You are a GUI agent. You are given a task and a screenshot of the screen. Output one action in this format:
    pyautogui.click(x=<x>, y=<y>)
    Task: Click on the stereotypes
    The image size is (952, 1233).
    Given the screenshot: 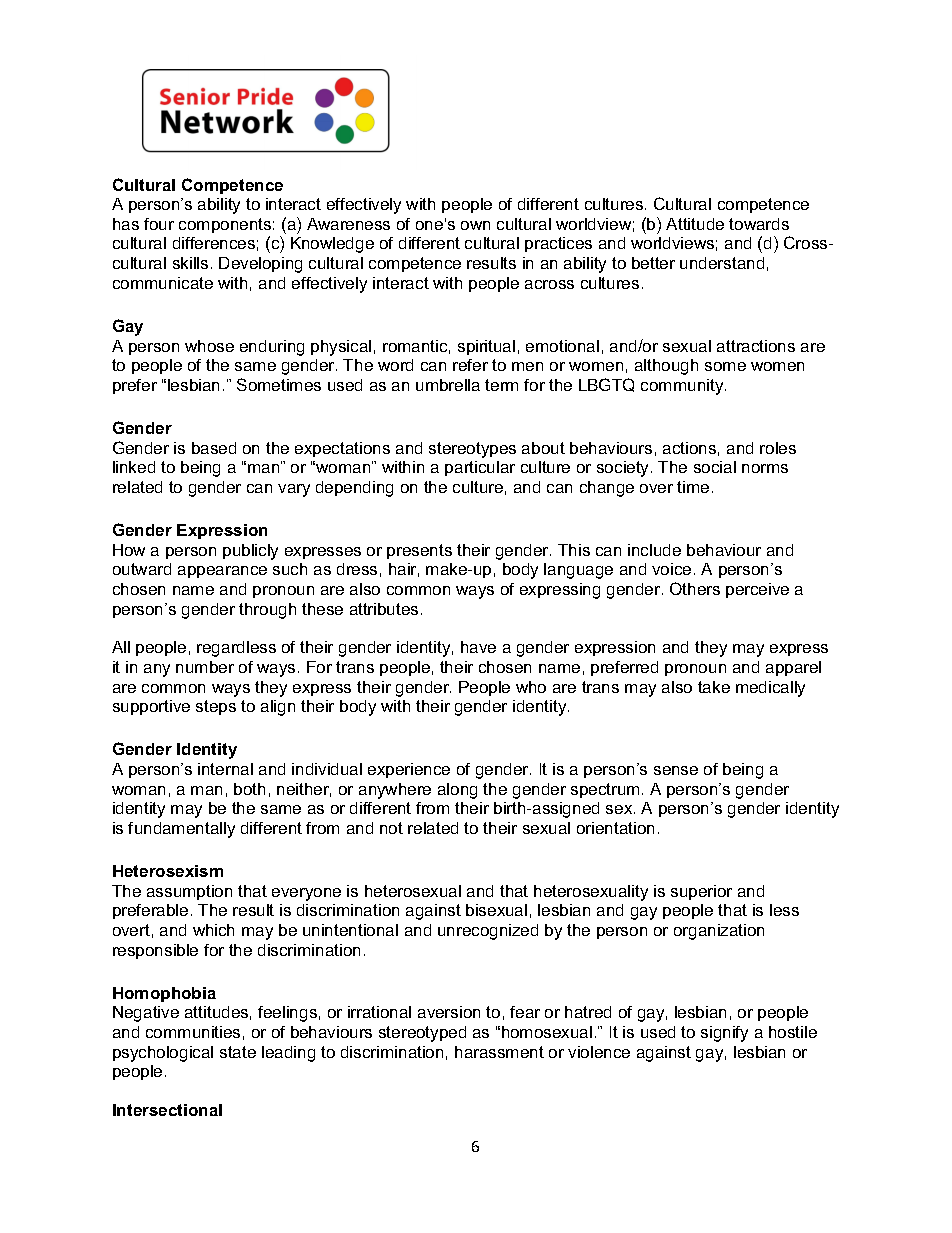 What is the action you would take?
    pyautogui.click(x=472, y=450)
